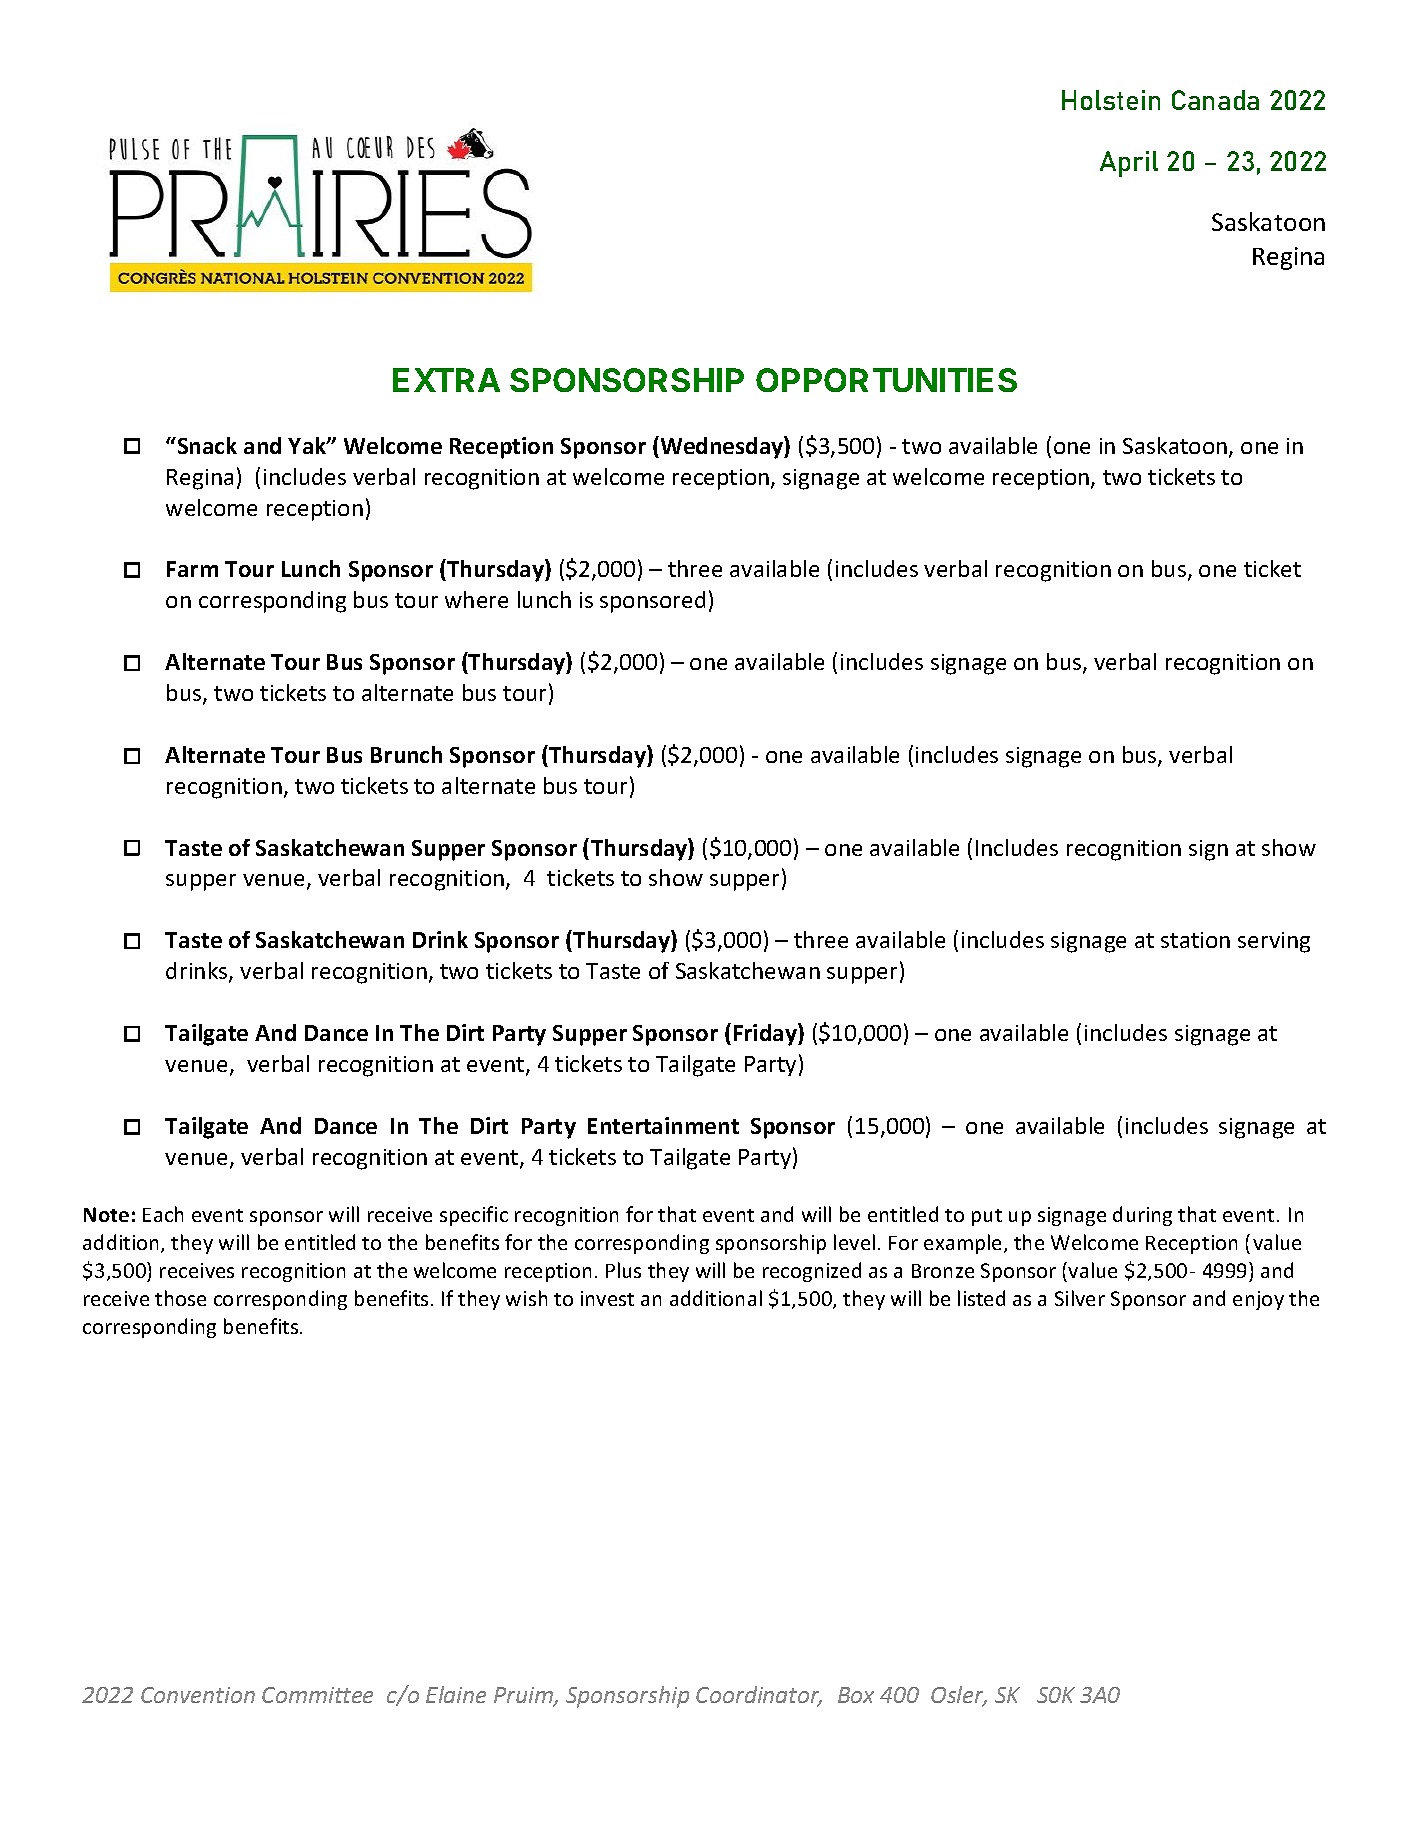 The width and height of the screenshot is (1410, 1824). What do you see at coordinates (476, 599) in the screenshot?
I see `where` at bounding box center [476, 599].
